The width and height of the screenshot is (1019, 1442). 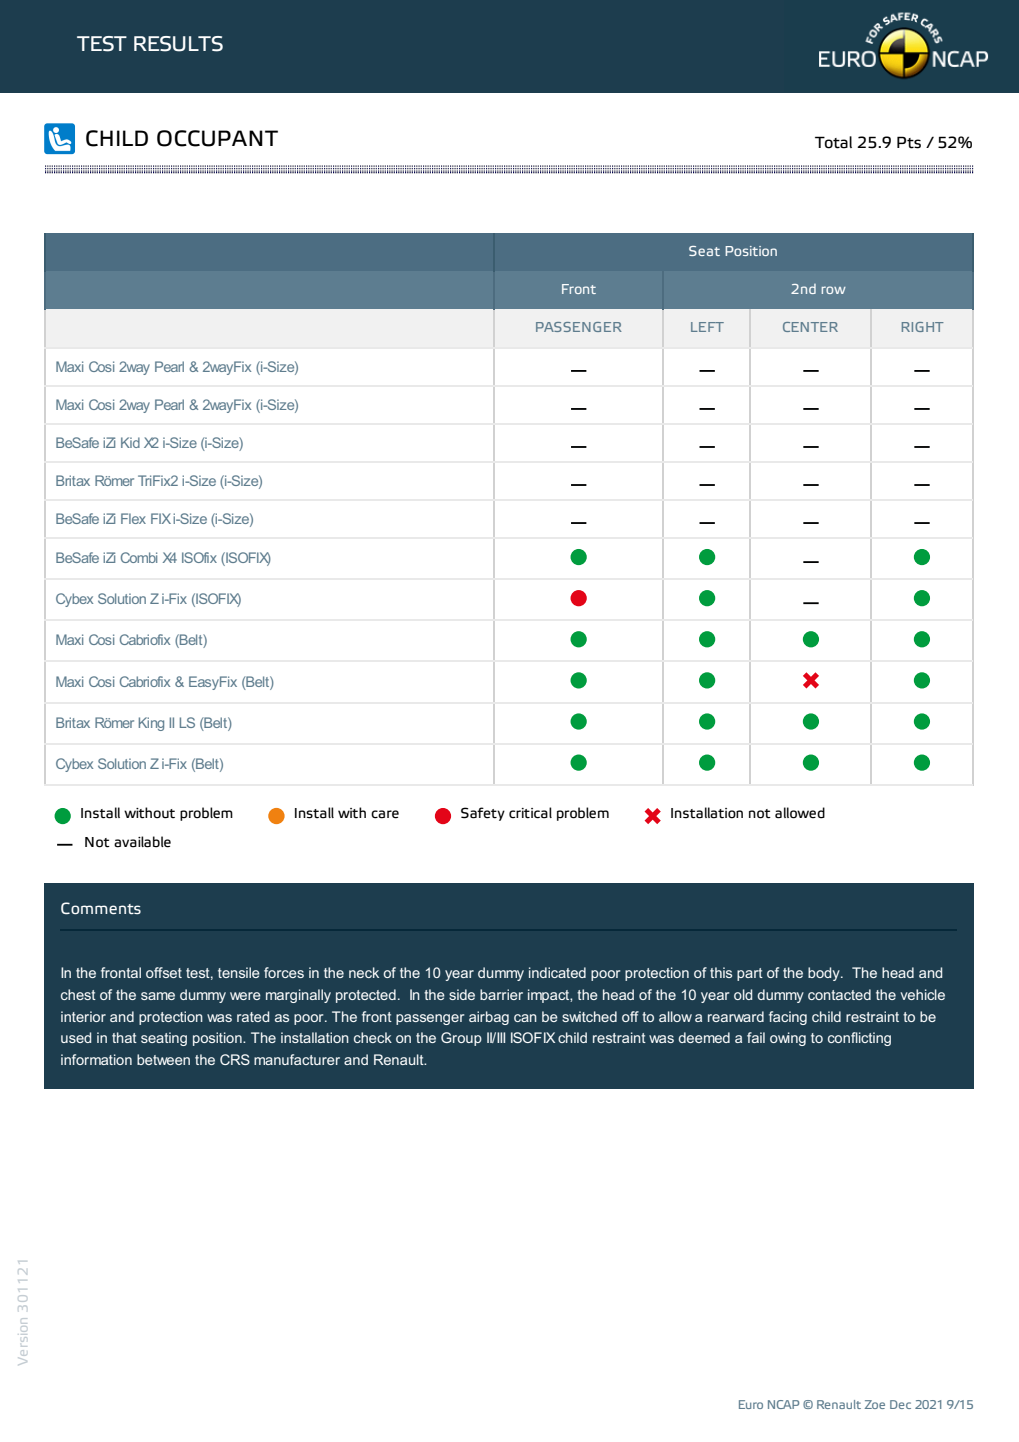 I want to click on barrier, so click(x=501, y=994).
